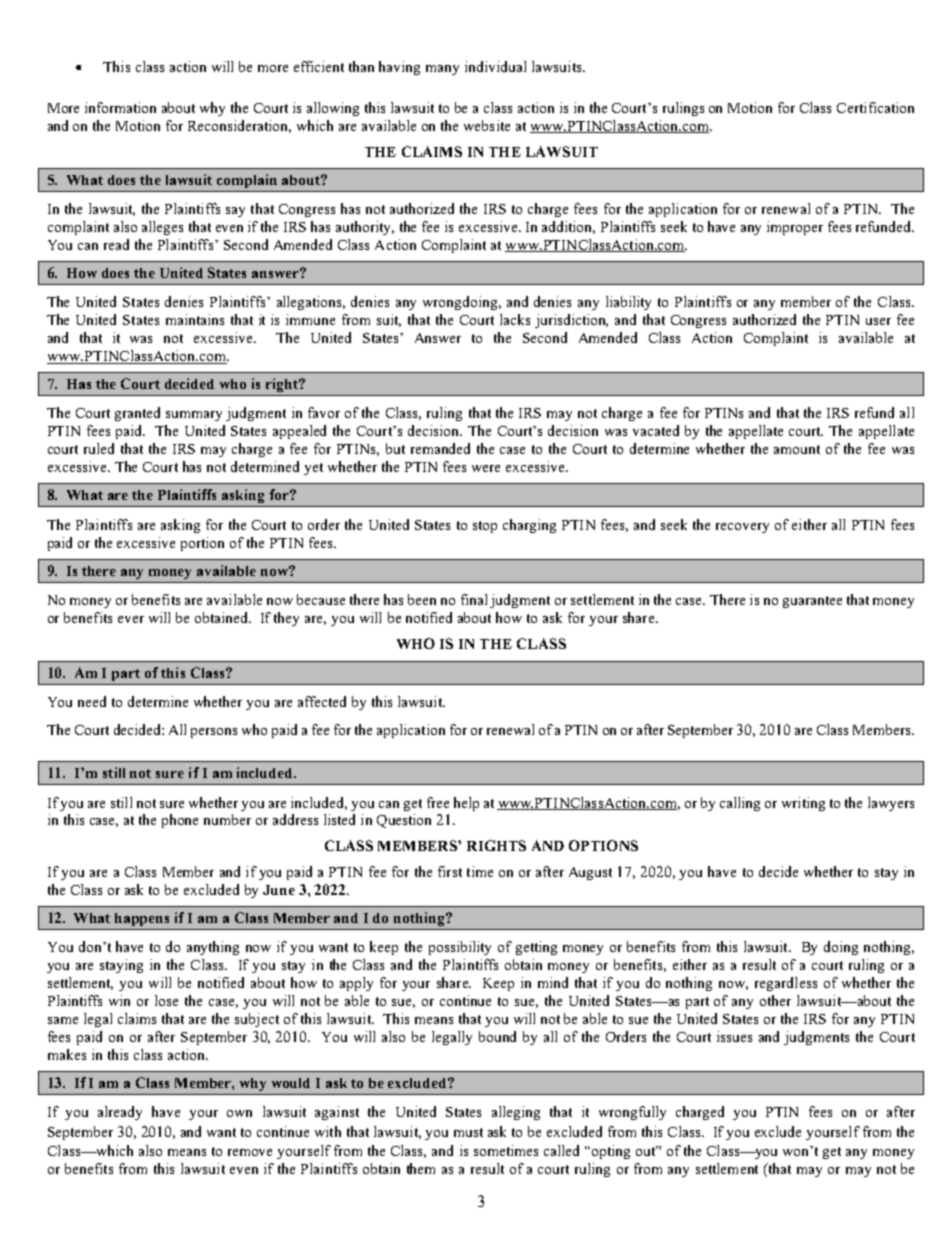  Describe the element at coordinates (734, 1036) in the document. I see `issues` at that location.
